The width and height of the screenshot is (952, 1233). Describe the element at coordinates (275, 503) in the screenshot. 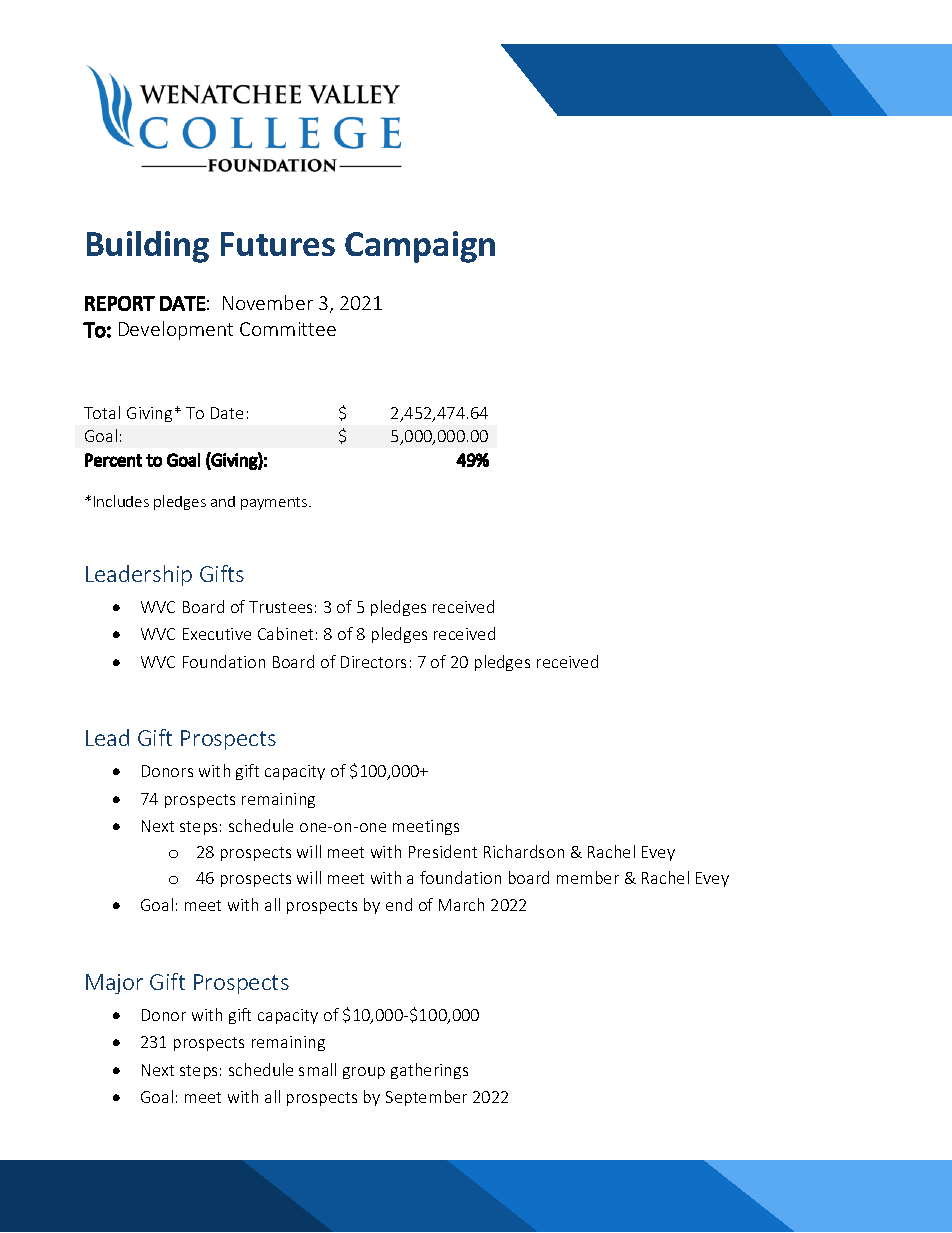

I see `payments` at that location.
